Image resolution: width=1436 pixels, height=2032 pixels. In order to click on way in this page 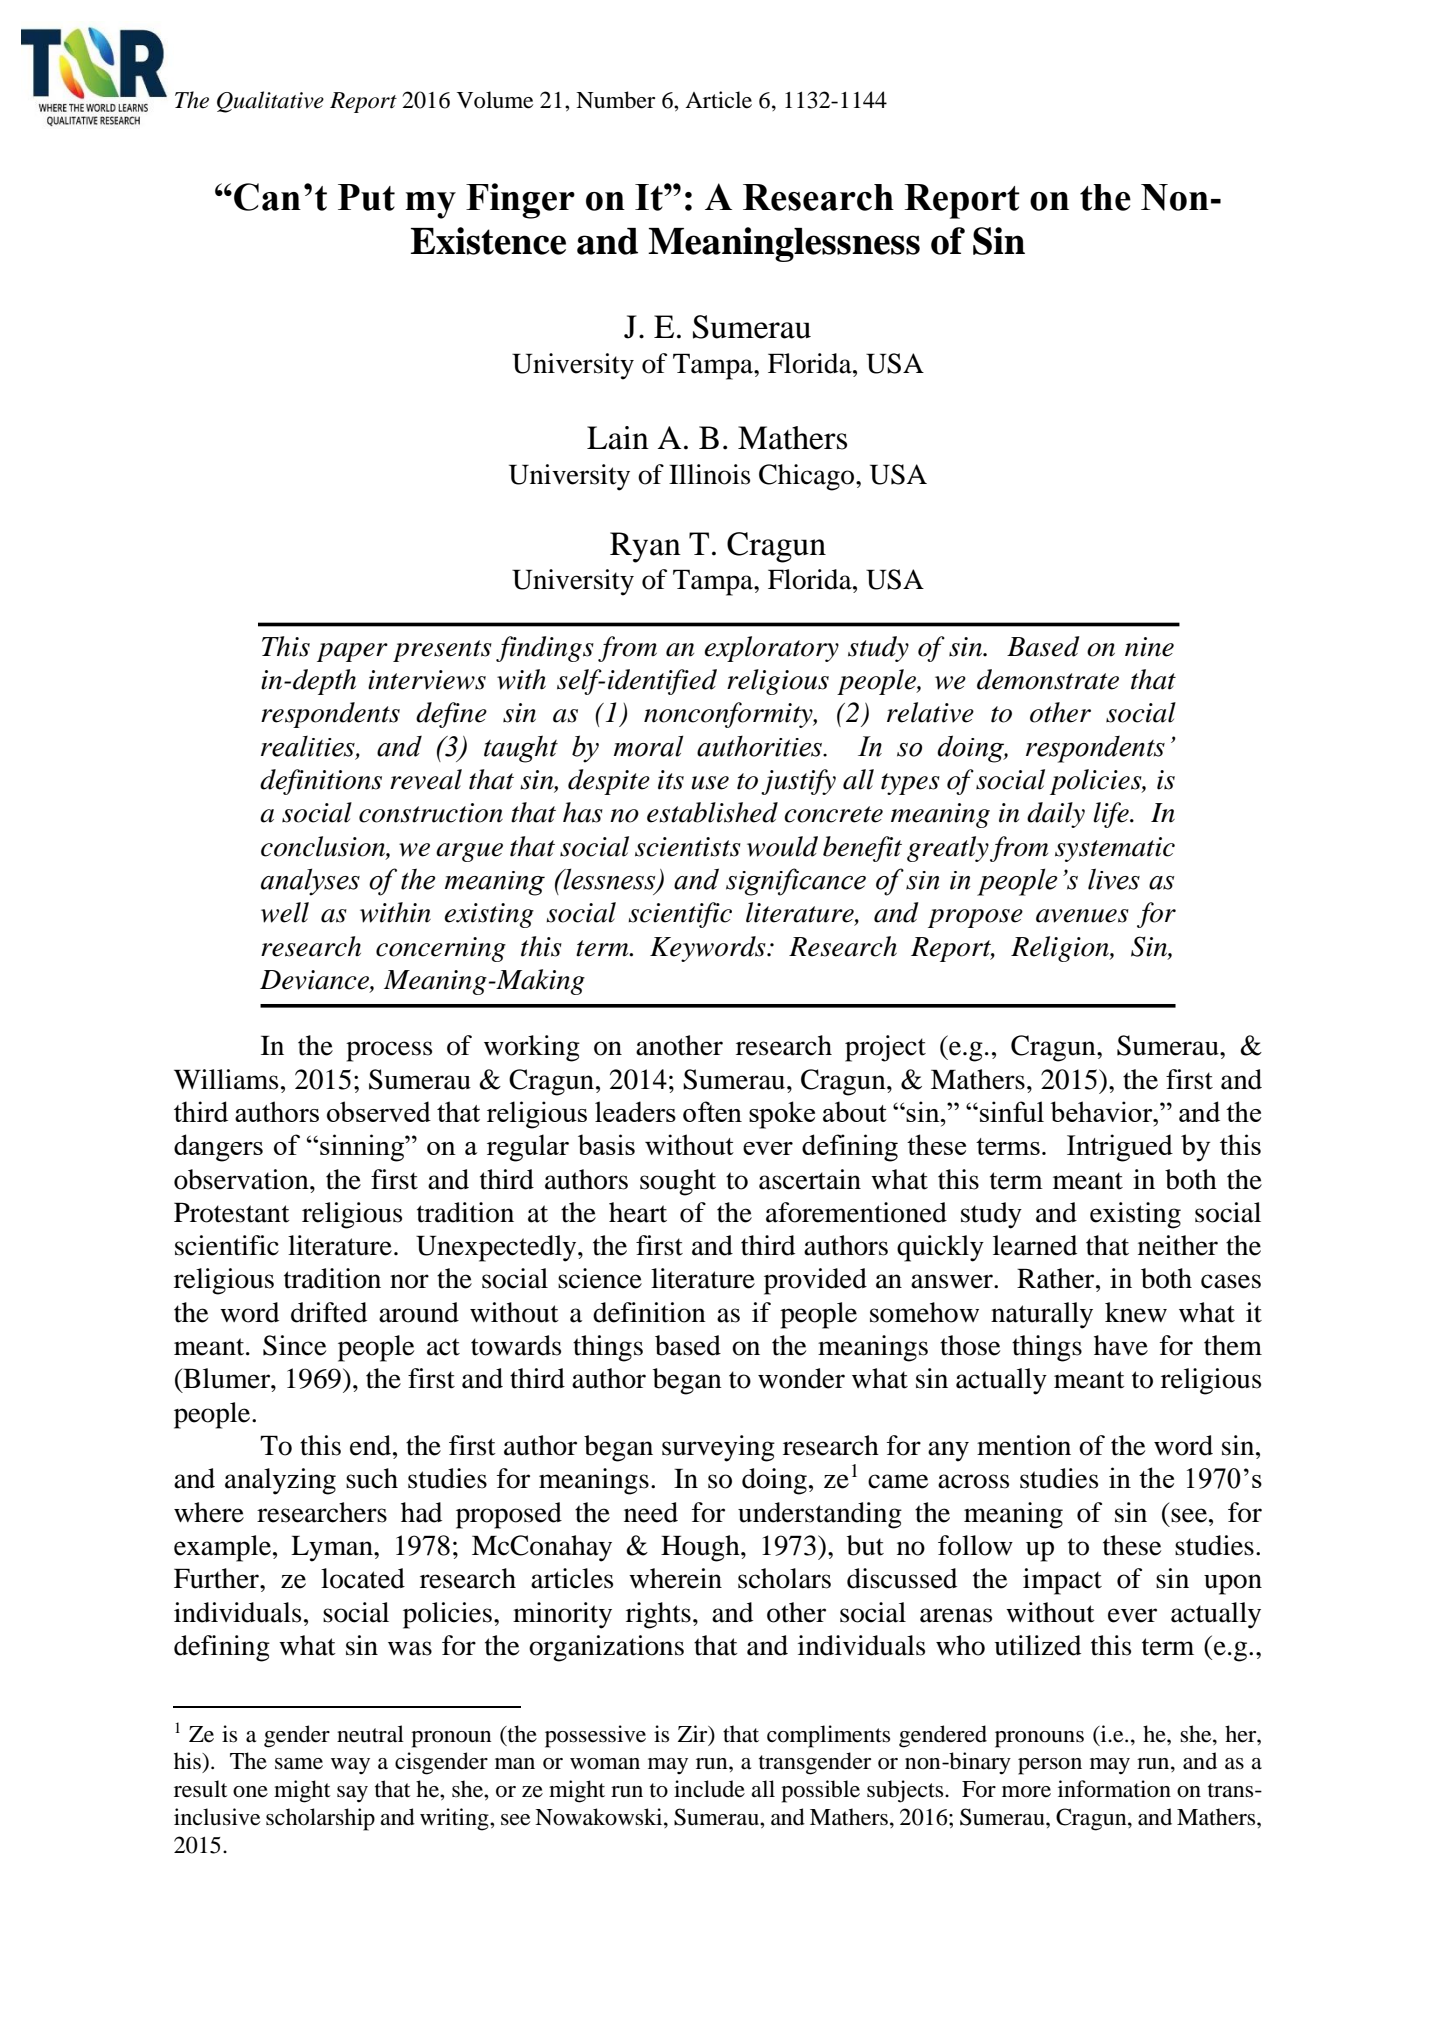, I will do `click(350, 1766)`.
